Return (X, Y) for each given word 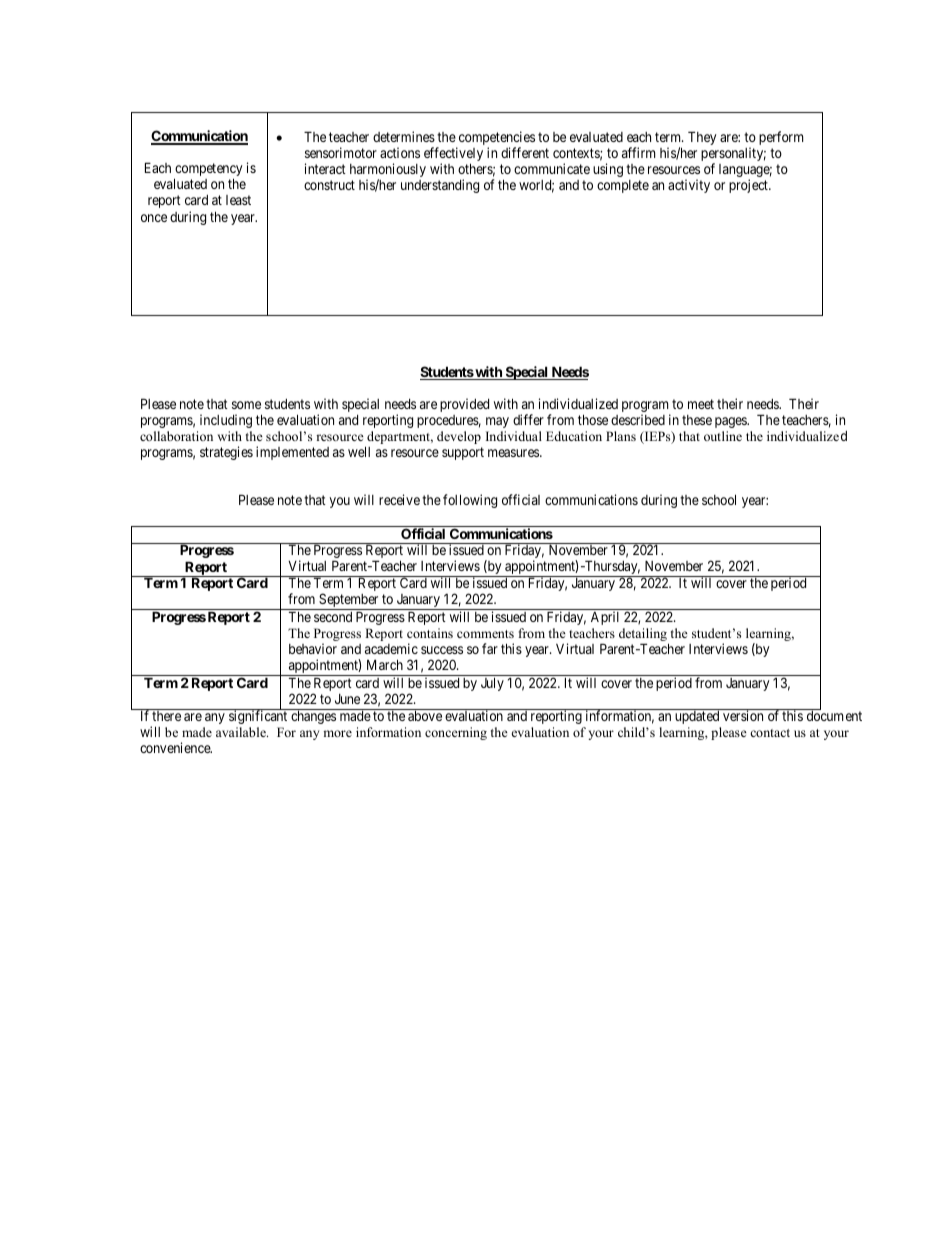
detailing (644, 636)
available (242, 732)
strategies (226, 453)
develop (459, 437)
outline (723, 436)
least (238, 200)
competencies (495, 139)
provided (464, 405)
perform (781, 138)
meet (701, 404)
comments (485, 634)
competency (208, 171)
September (349, 601)
